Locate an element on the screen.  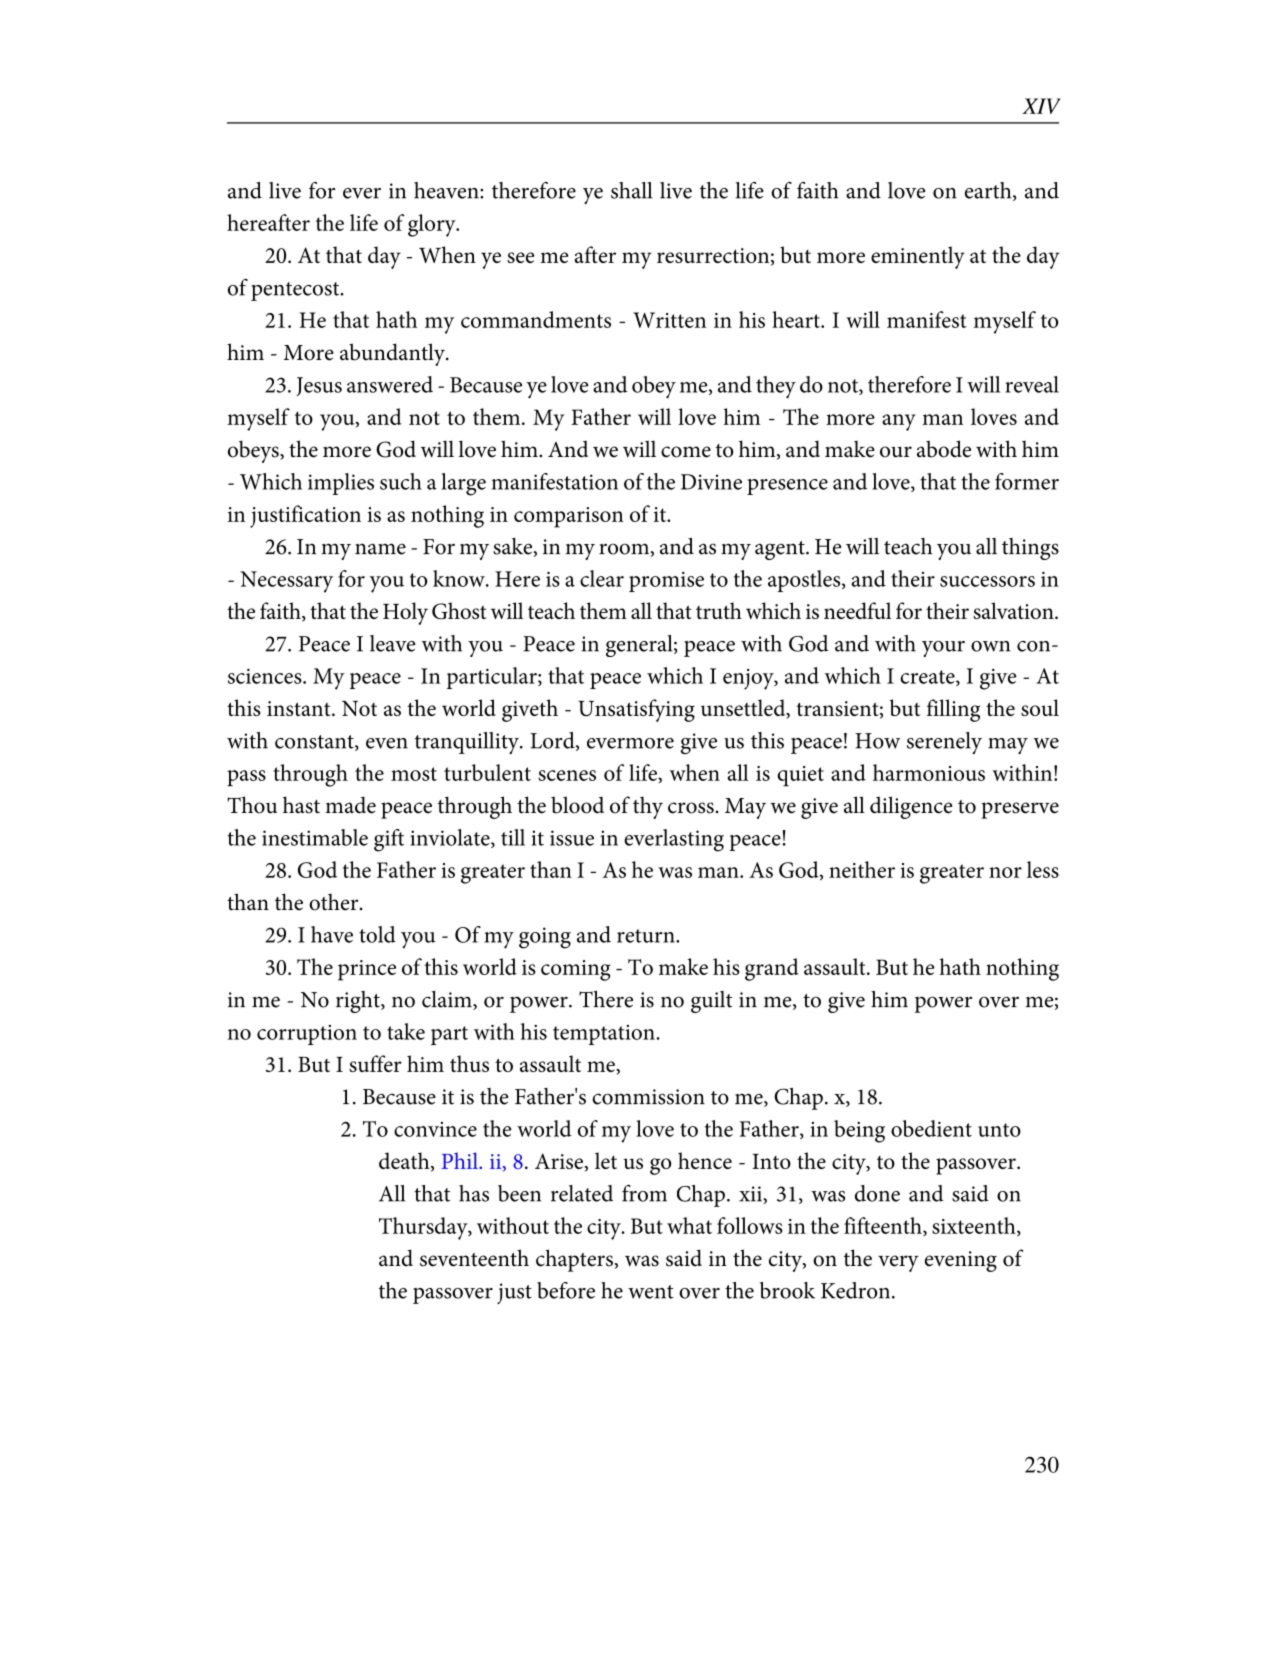
answered is located at coordinates (390, 384).
